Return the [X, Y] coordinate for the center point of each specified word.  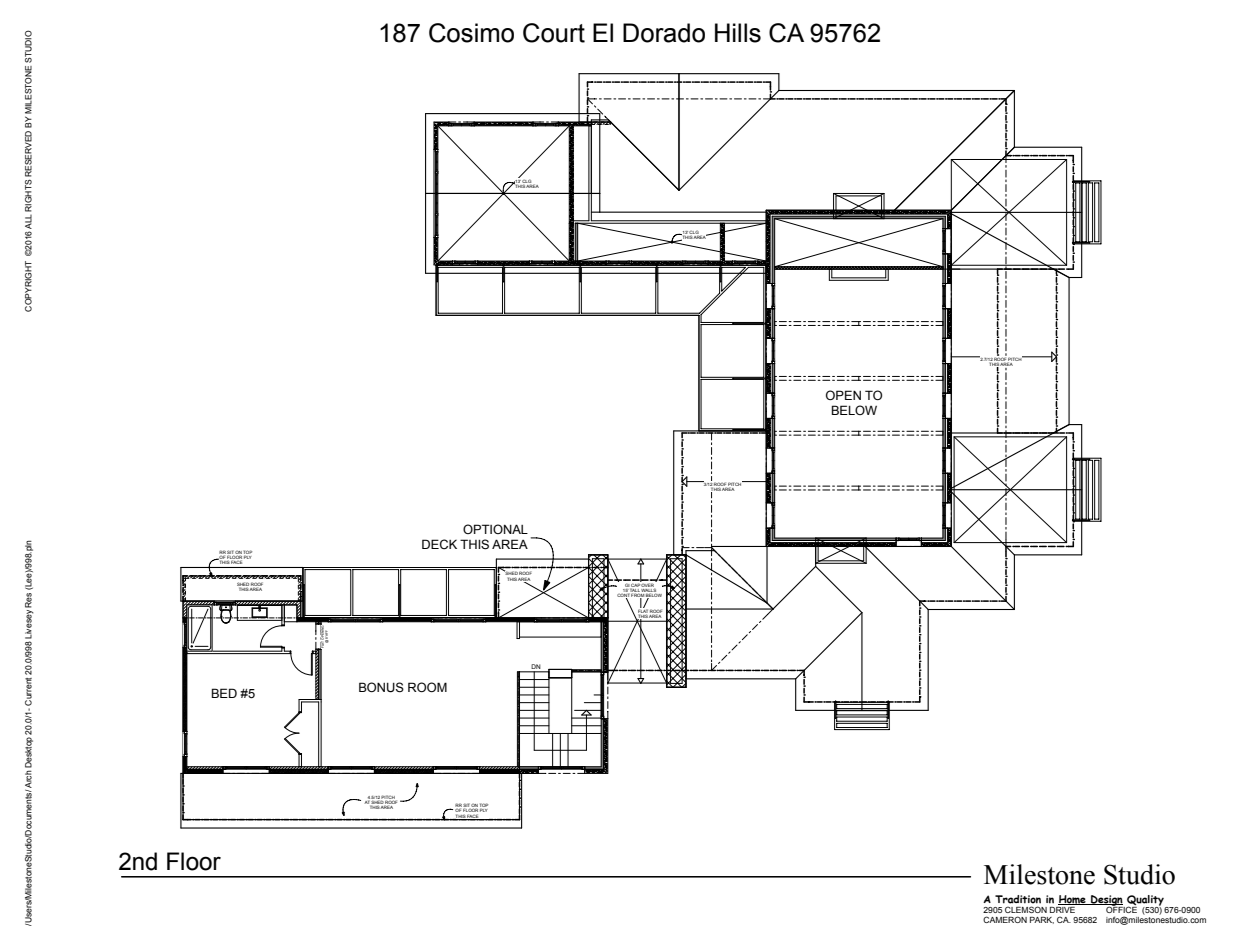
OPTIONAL [495, 529]
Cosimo [471, 33]
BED [224, 693]
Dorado [664, 33]
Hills [738, 33]
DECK [439, 544]
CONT [624, 595]
